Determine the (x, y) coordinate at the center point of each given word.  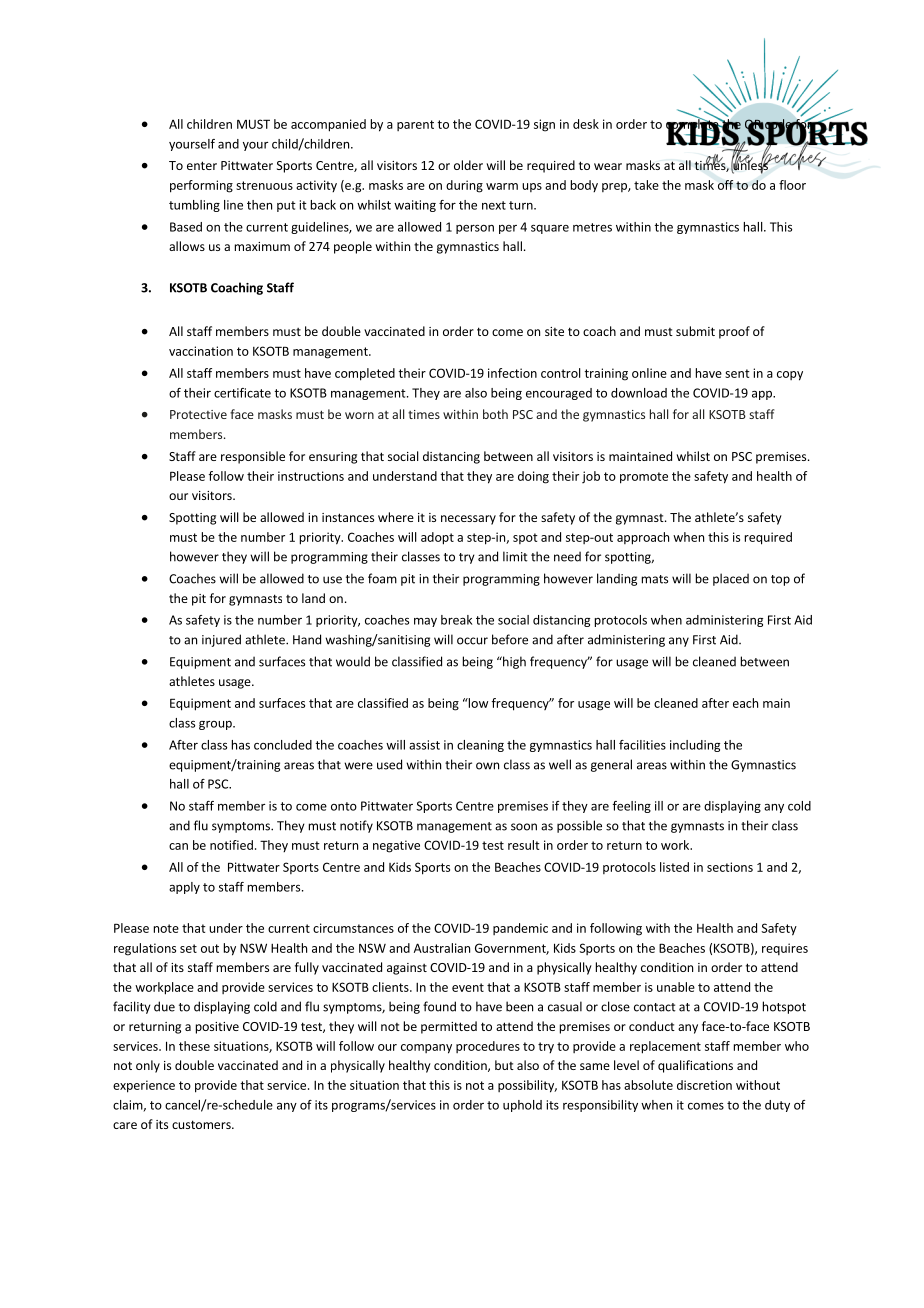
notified (231, 845)
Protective (198, 414)
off (725, 185)
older (468, 165)
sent (737, 373)
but (504, 1065)
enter (202, 165)
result (524, 845)
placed (731, 579)
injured (221, 640)
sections (730, 867)
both (495, 414)
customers (202, 1124)
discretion (704, 1085)
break (456, 620)
